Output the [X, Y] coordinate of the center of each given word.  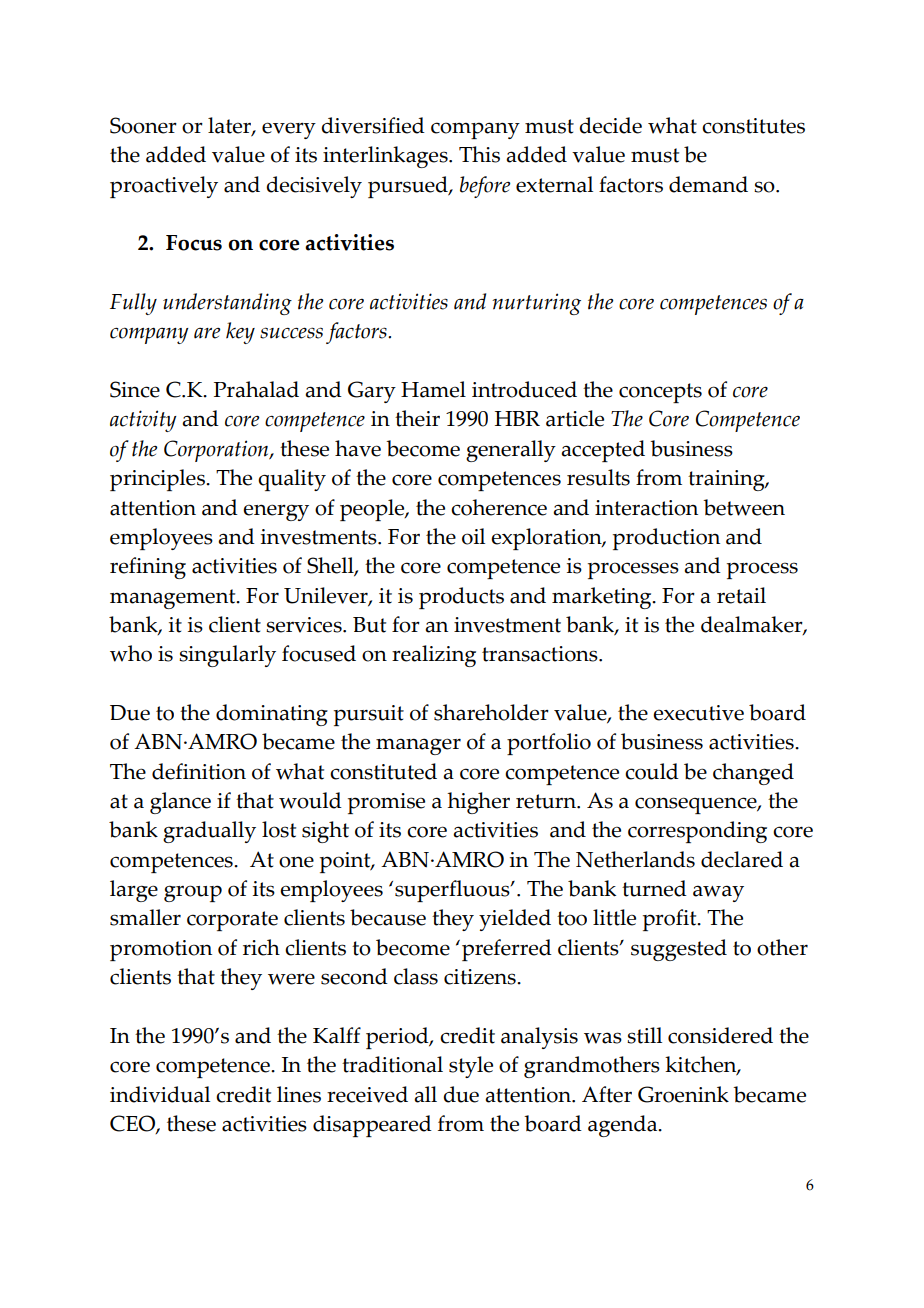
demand [708, 184]
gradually [209, 832]
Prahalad [256, 389]
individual [160, 1094]
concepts [660, 393]
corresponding [697, 832]
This [479, 154]
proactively [164, 187]
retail [741, 595]
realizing [434, 656]
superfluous [453, 891]
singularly [227, 656]
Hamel [433, 389]
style [471, 1067]
